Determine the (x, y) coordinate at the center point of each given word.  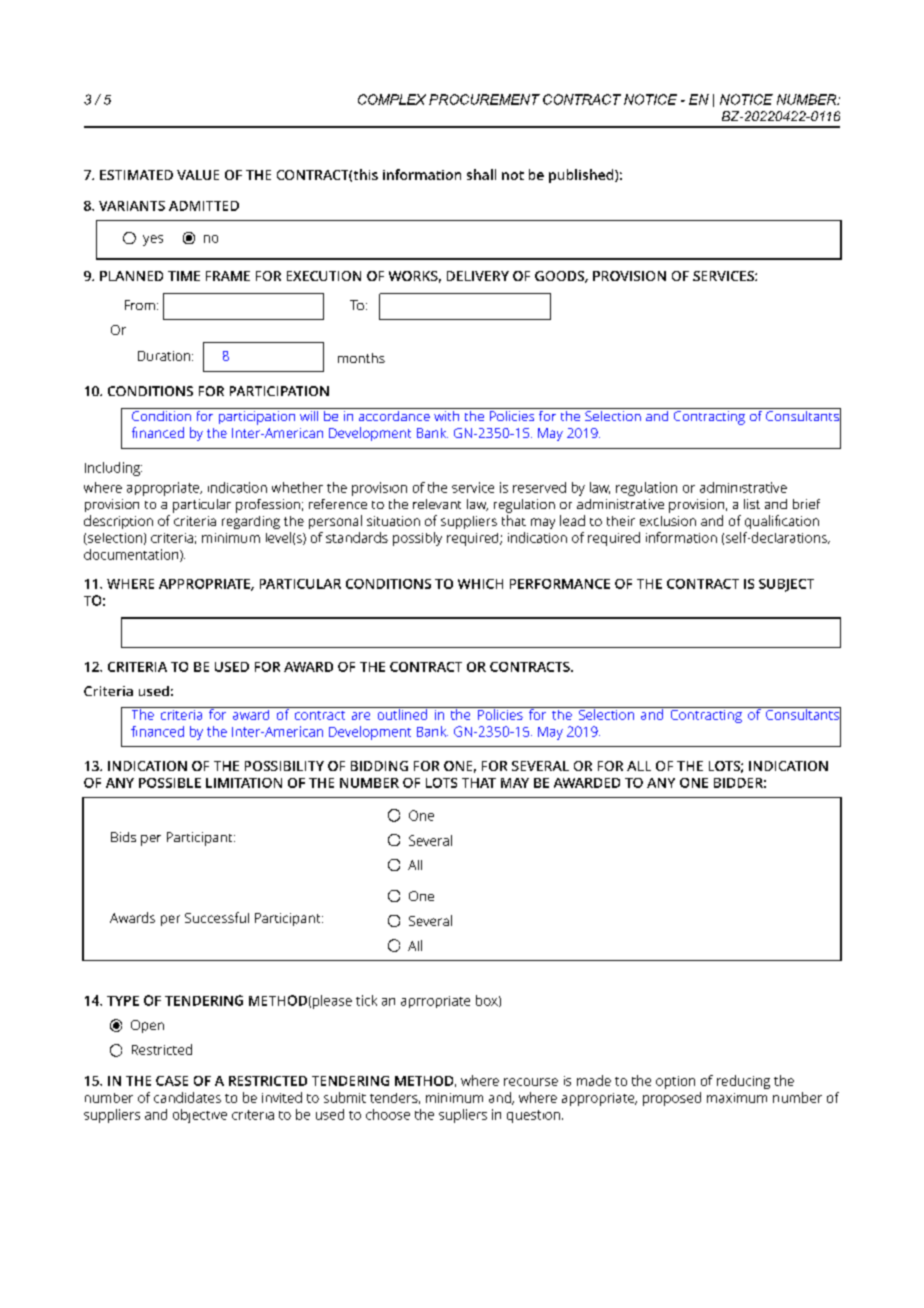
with (447, 414)
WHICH (480, 584)
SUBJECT (786, 585)
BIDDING (379, 766)
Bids (123, 837)
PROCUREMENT (484, 99)
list (752, 504)
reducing (743, 1082)
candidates (187, 1097)
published (582, 176)
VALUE (198, 175)
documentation (132, 555)
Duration (165, 356)
